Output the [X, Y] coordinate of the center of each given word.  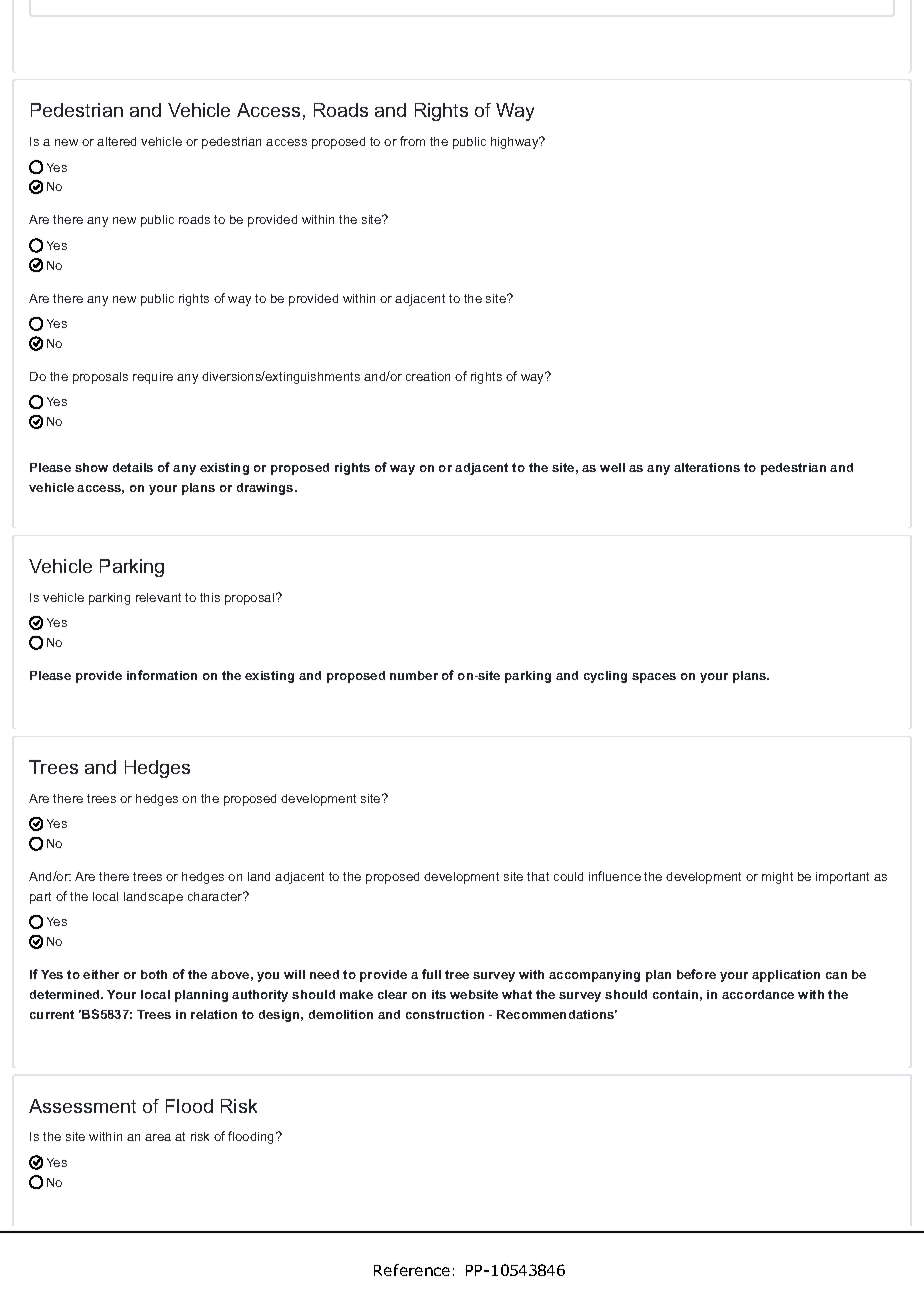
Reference [412, 1270]
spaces [654, 678]
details [133, 467]
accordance [758, 994]
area [158, 1137]
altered [116, 141]
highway [516, 143]
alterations [707, 467]
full [431, 974]
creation [428, 376]
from [412, 141]
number [414, 675]
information [162, 675]
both [154, 974]
